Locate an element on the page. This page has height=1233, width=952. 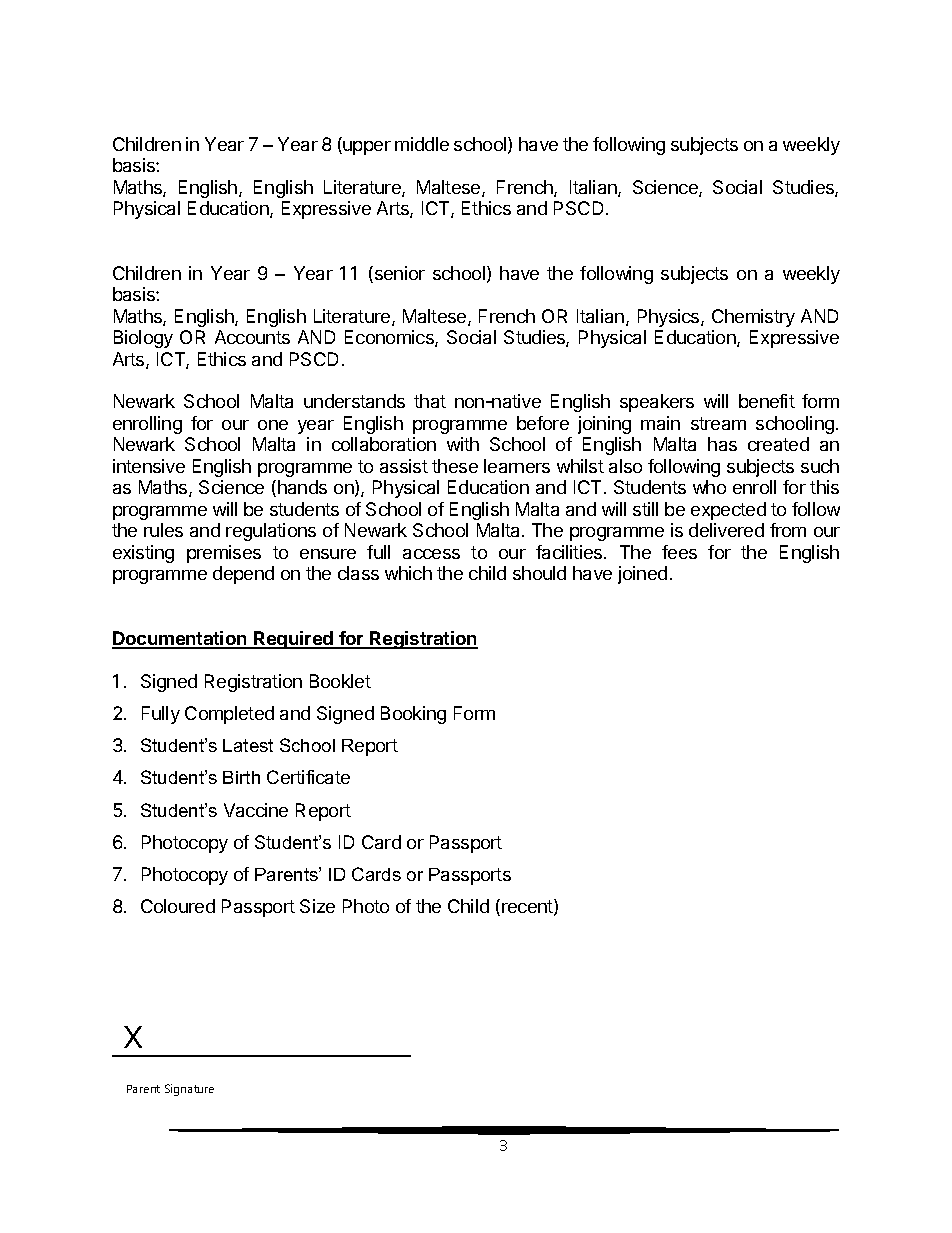
Signature is located at coordinates (189, 1090).
